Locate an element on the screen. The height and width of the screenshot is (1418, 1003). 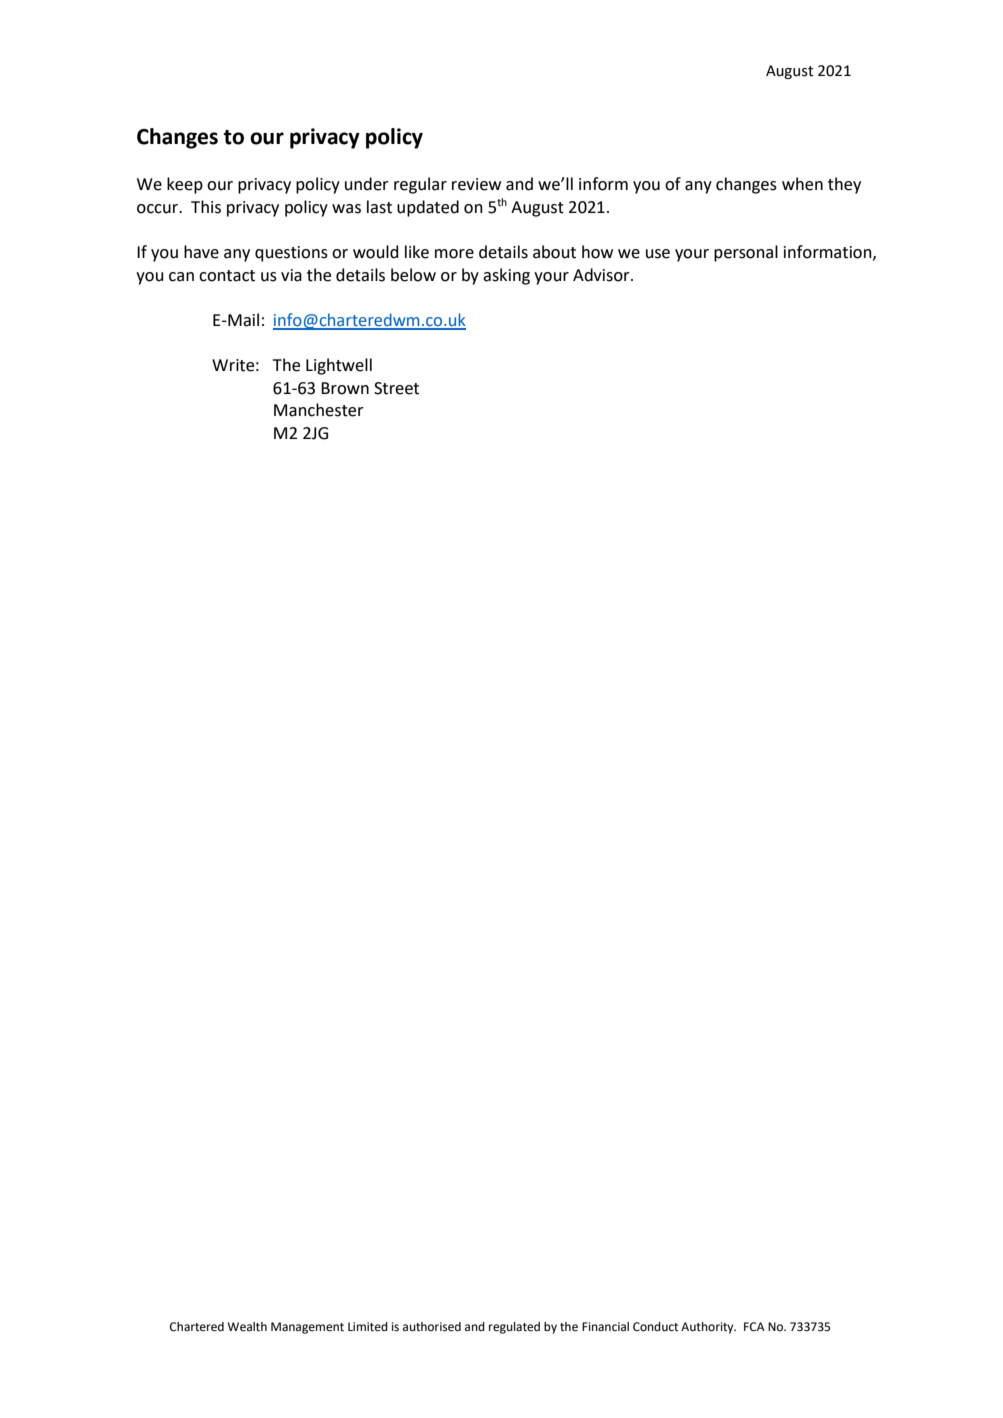
Advisor is located at coordinates (602, 275).
